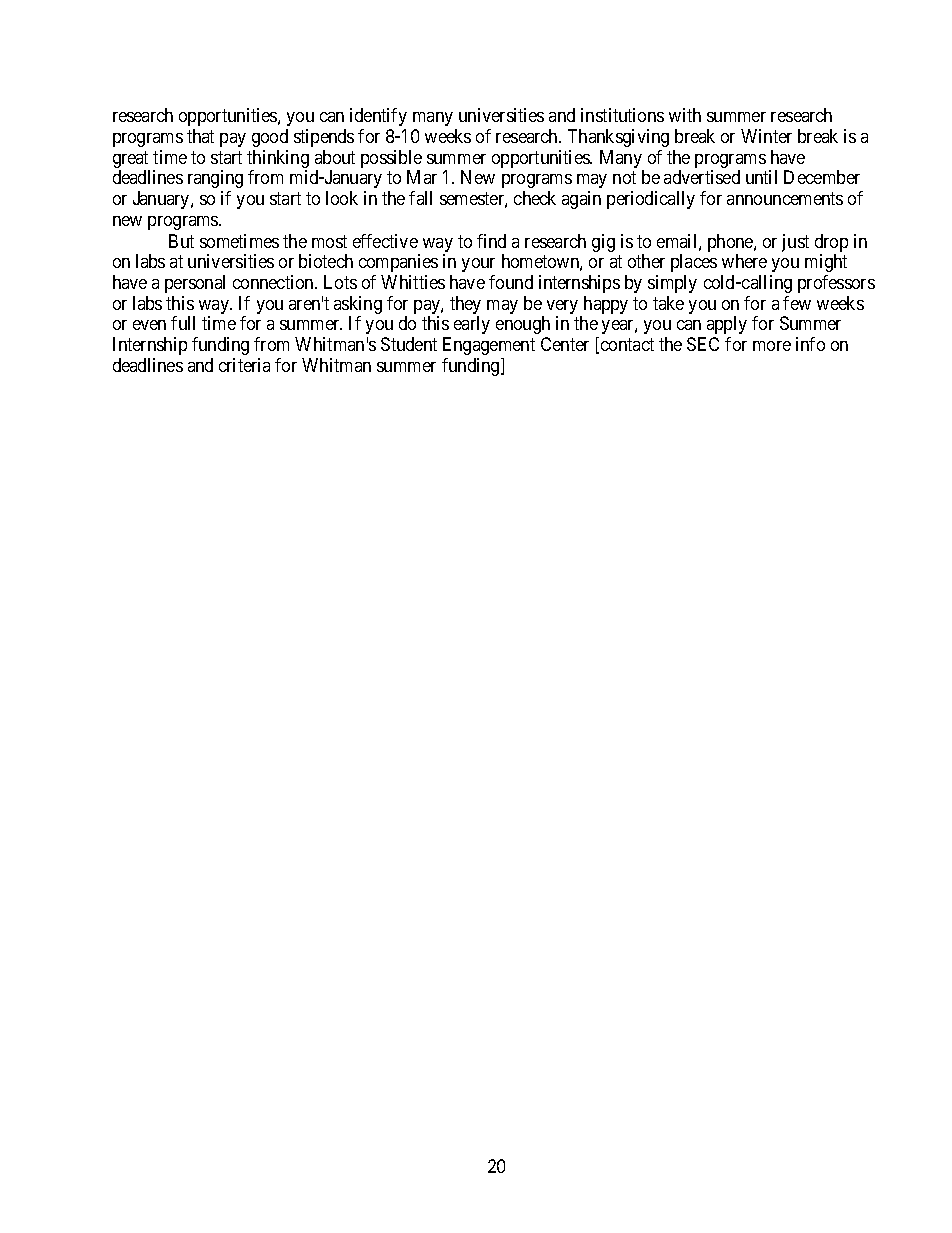  Describe the element at coordinates (181, 241) in the screenshot. I see `But` at that location.
